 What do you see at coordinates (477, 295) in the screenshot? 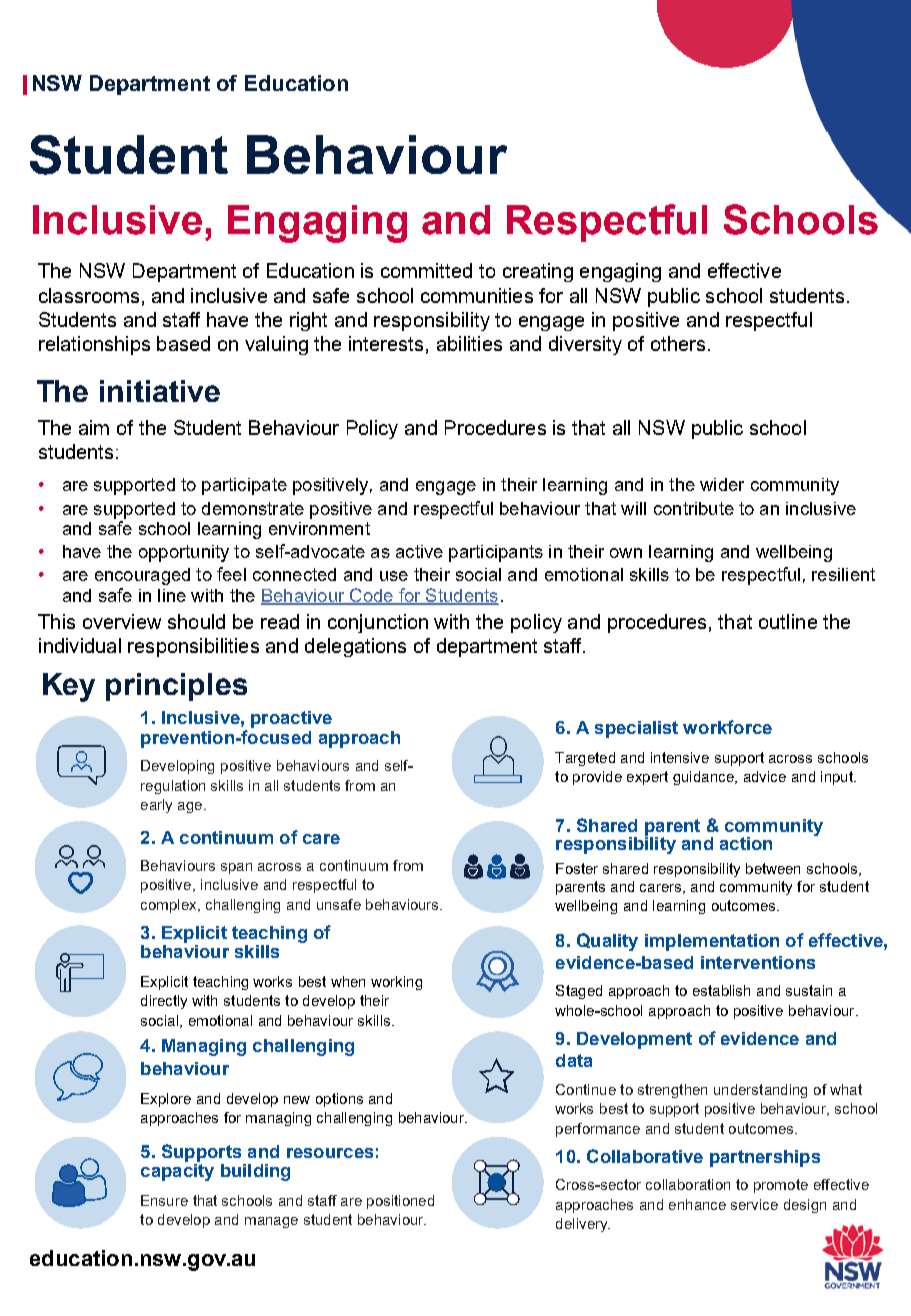
I see `communities` at bounding box center [477, 295].
